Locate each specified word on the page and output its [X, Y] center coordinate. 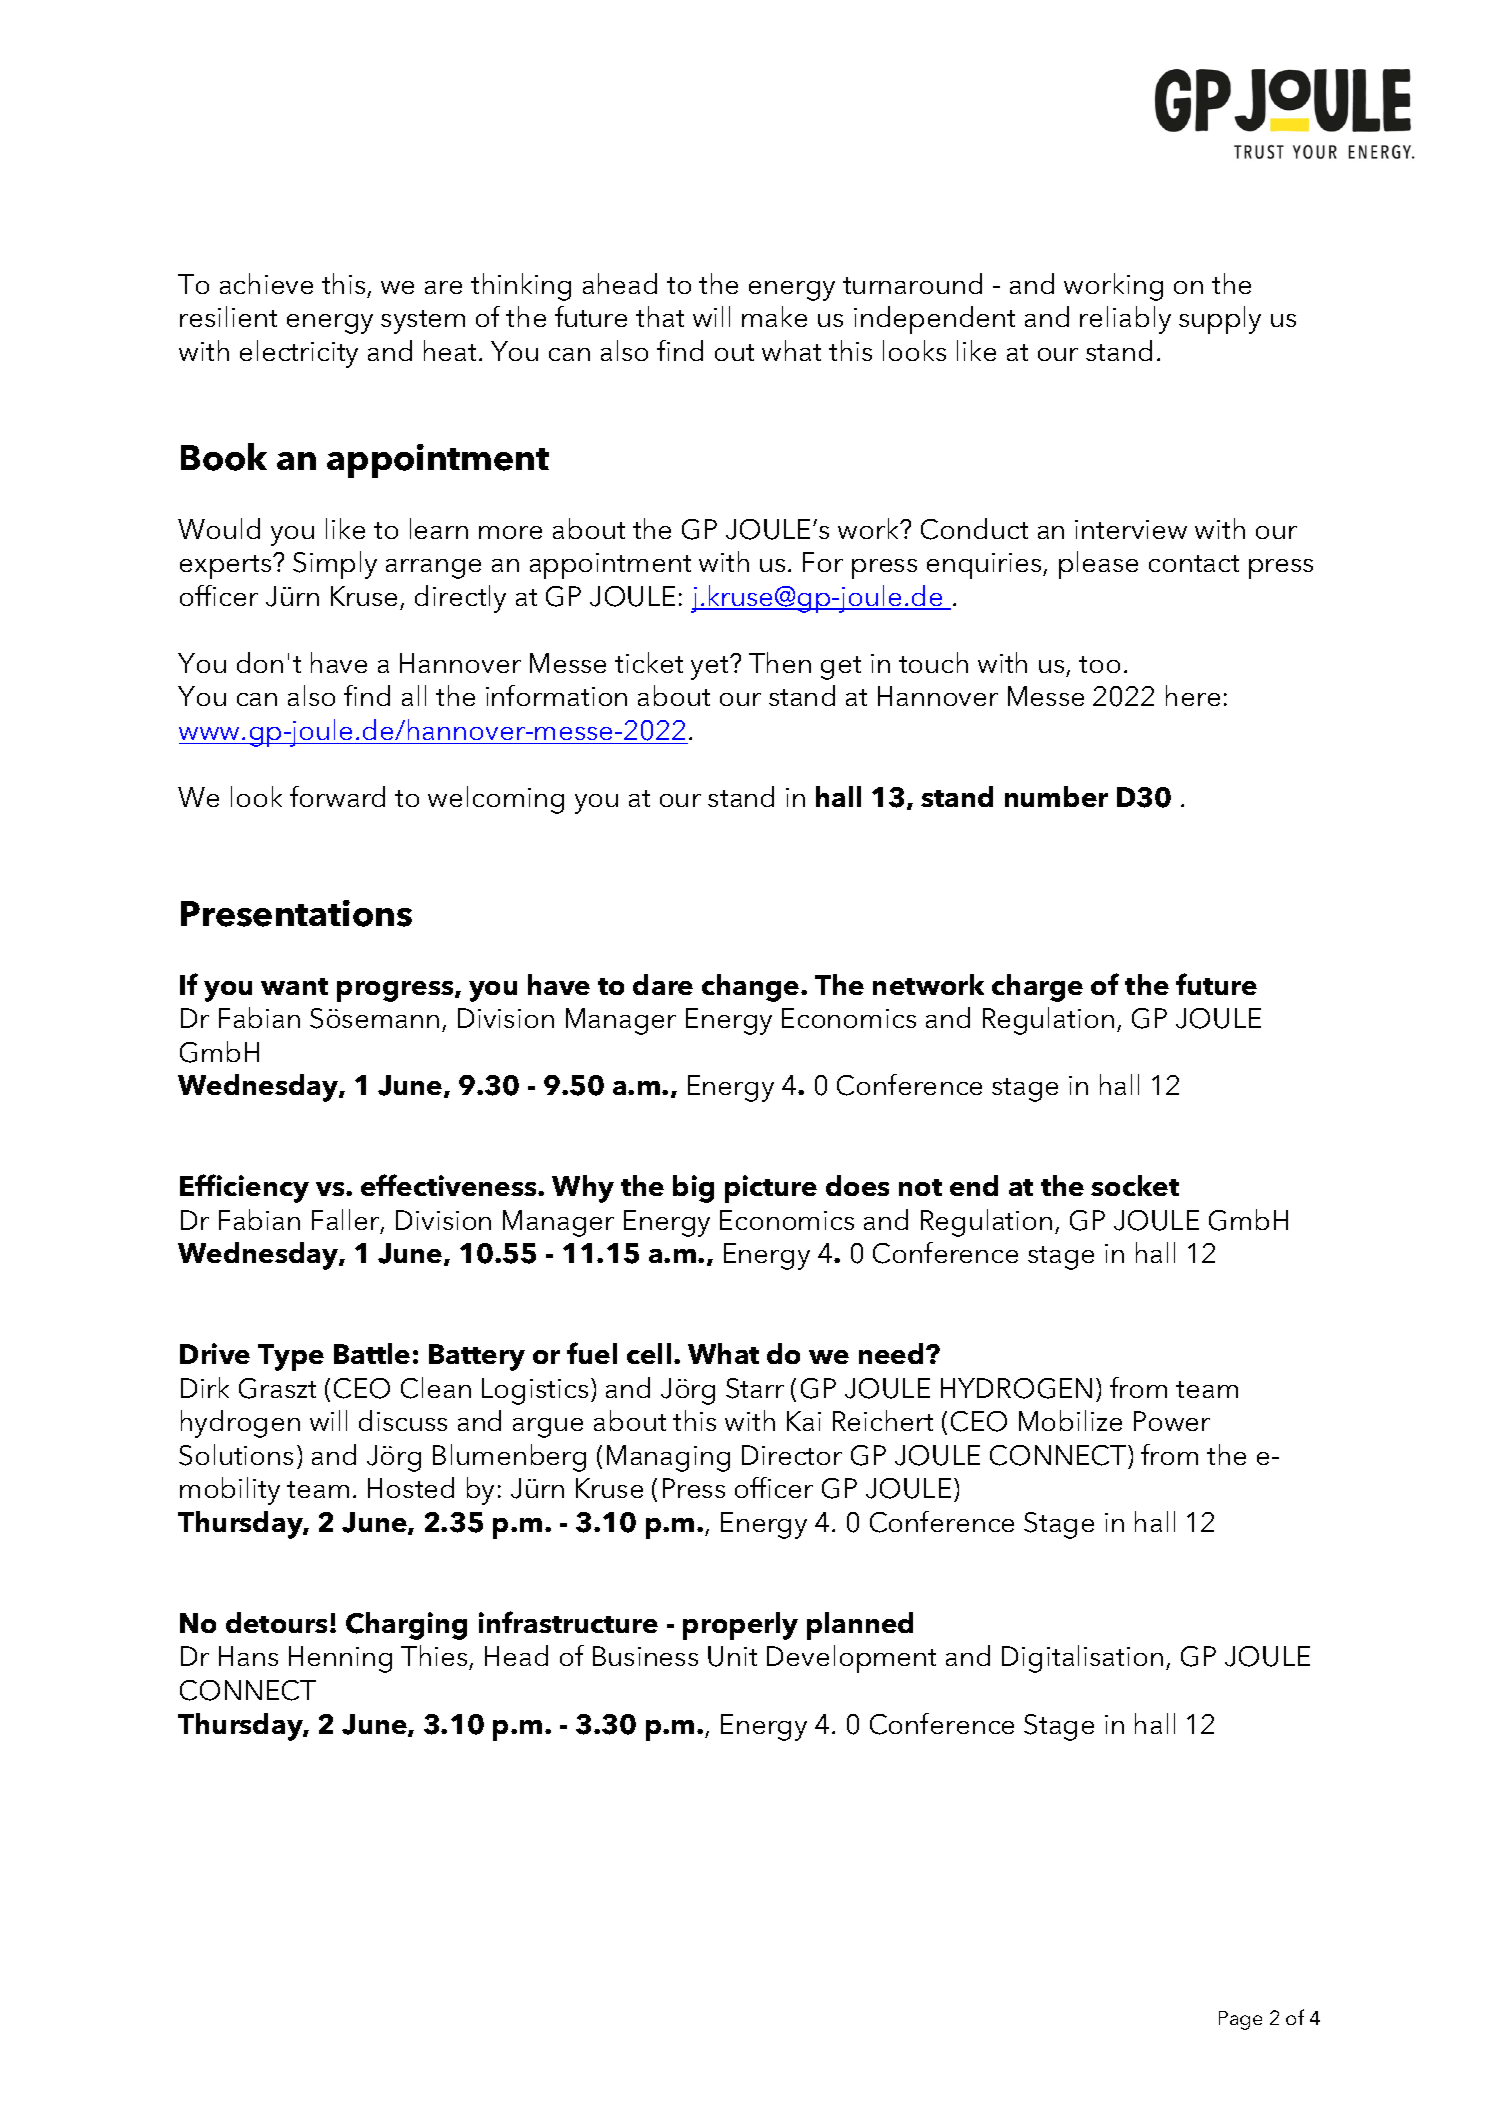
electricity [299, 354]
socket [1135, 1185]
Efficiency [244, 1188]
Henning [340, 1659]
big [693, 1189]
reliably [1125, 320]
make [774, 316]
